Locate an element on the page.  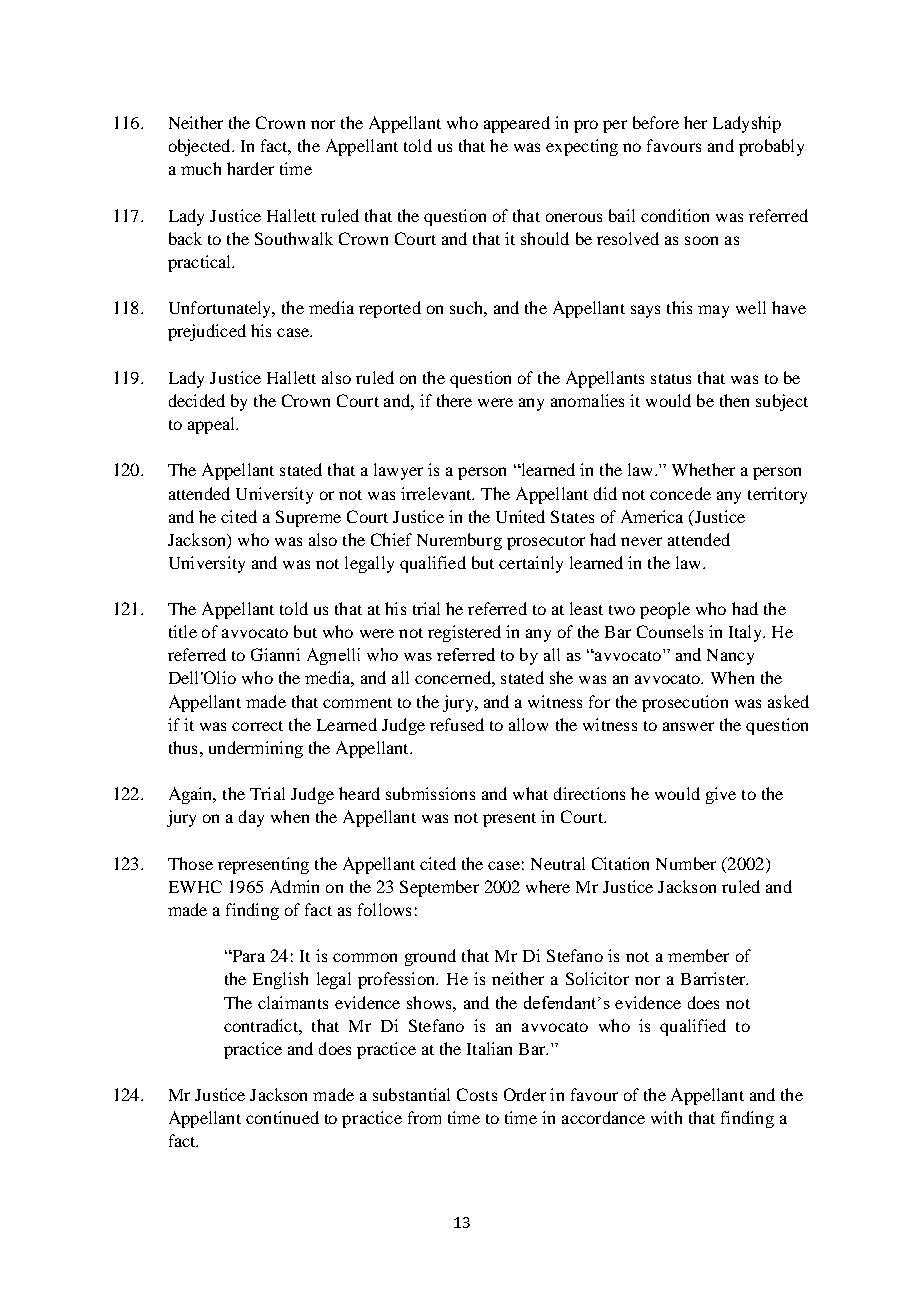
title is located at coordinates (183, 631).
